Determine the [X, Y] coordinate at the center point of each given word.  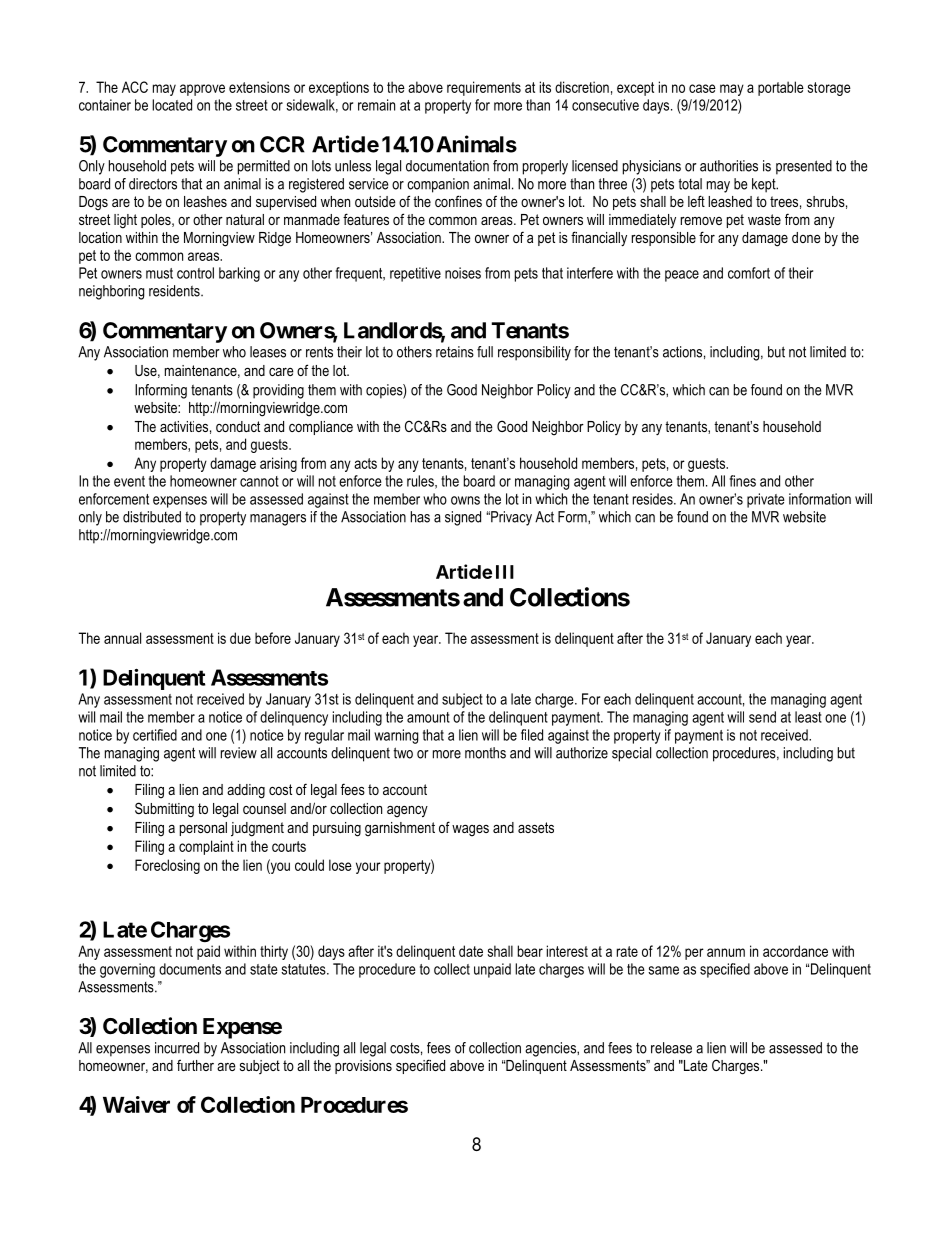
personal [203, 829]
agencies [551, 1049]
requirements [484, 88]
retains [455, 352]
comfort [749, 273]
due [240, 638]
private [766, 500]
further [195, 1065]
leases [268, 352]
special [631, 754]
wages [470, 831]
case [702, 88]
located [172, 105]
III [505, 572]
